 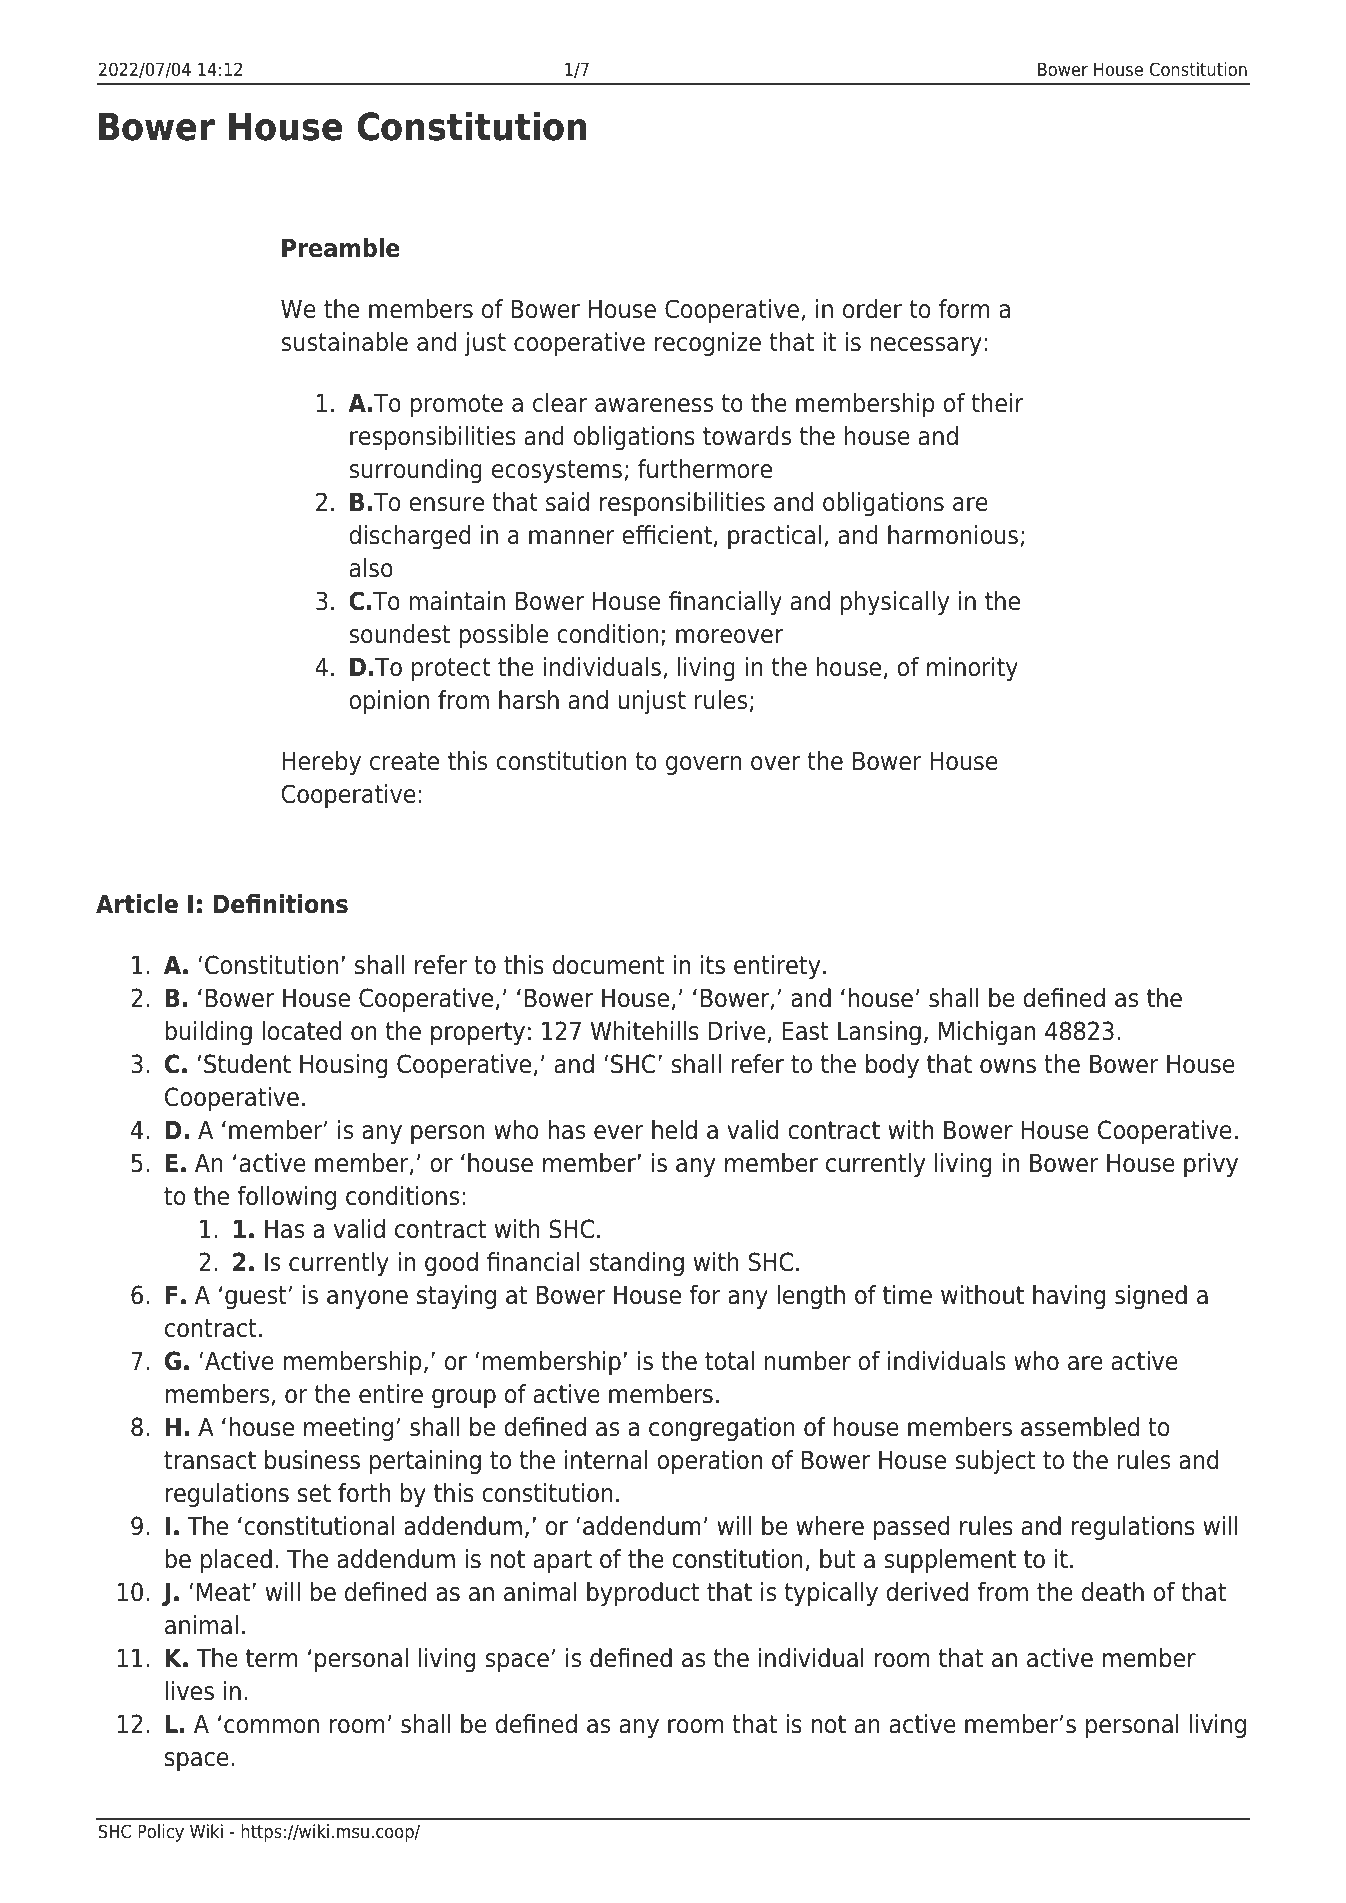 I want to click on Hereby, so click(x=321, y=763).
